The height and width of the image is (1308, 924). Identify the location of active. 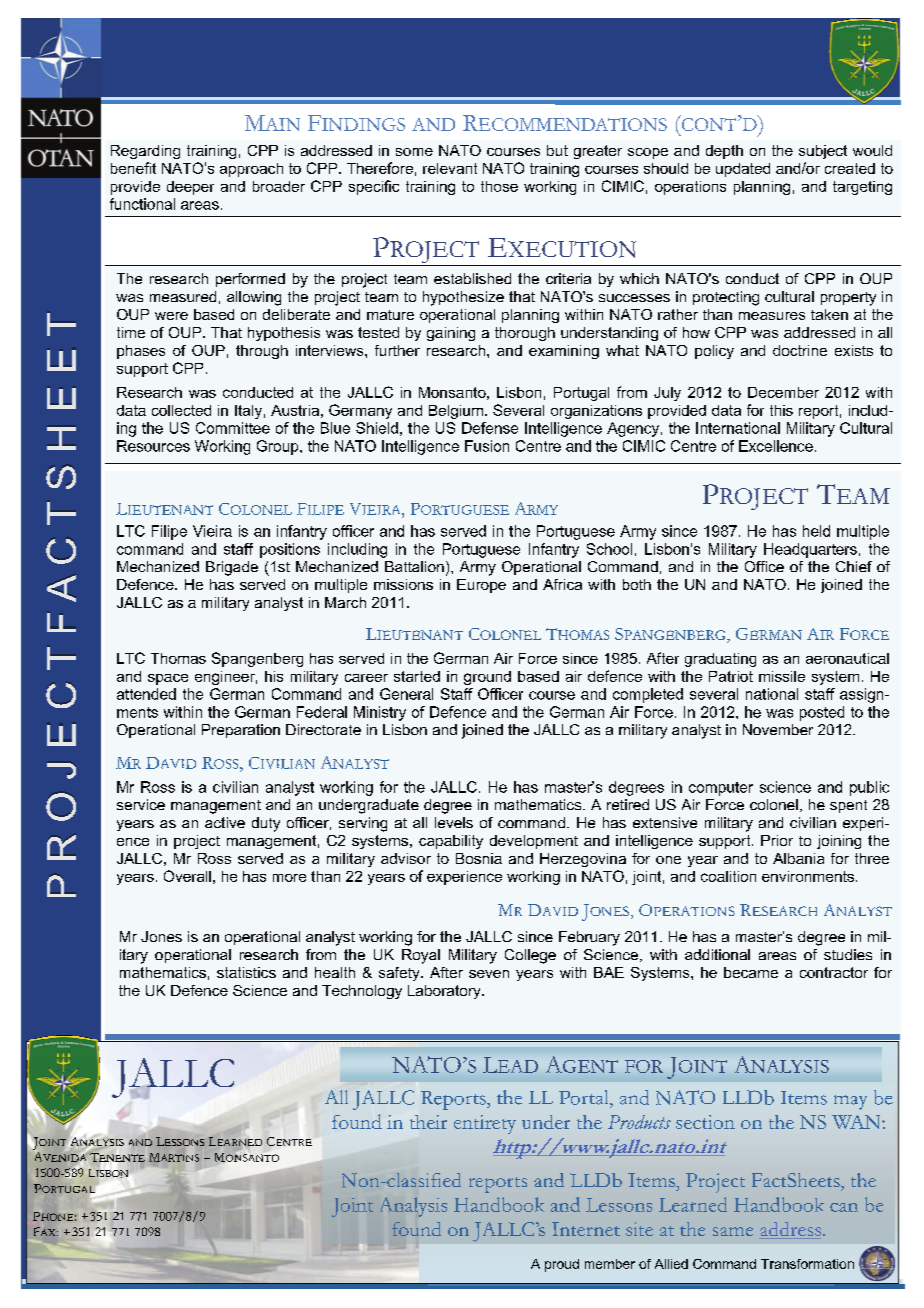
(225, 822).
